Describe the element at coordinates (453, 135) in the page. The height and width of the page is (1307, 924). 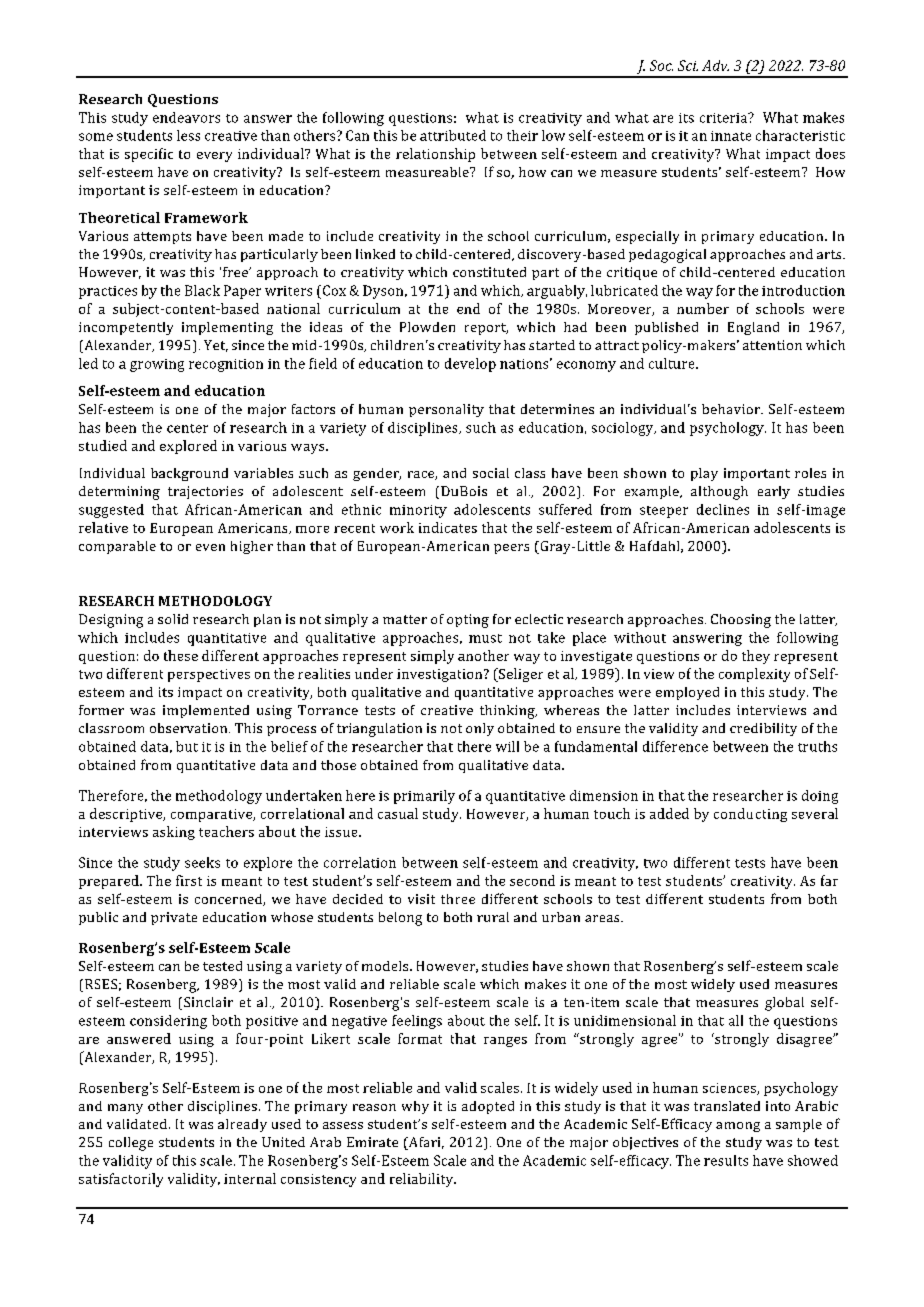
I see `attributed` at that location.
